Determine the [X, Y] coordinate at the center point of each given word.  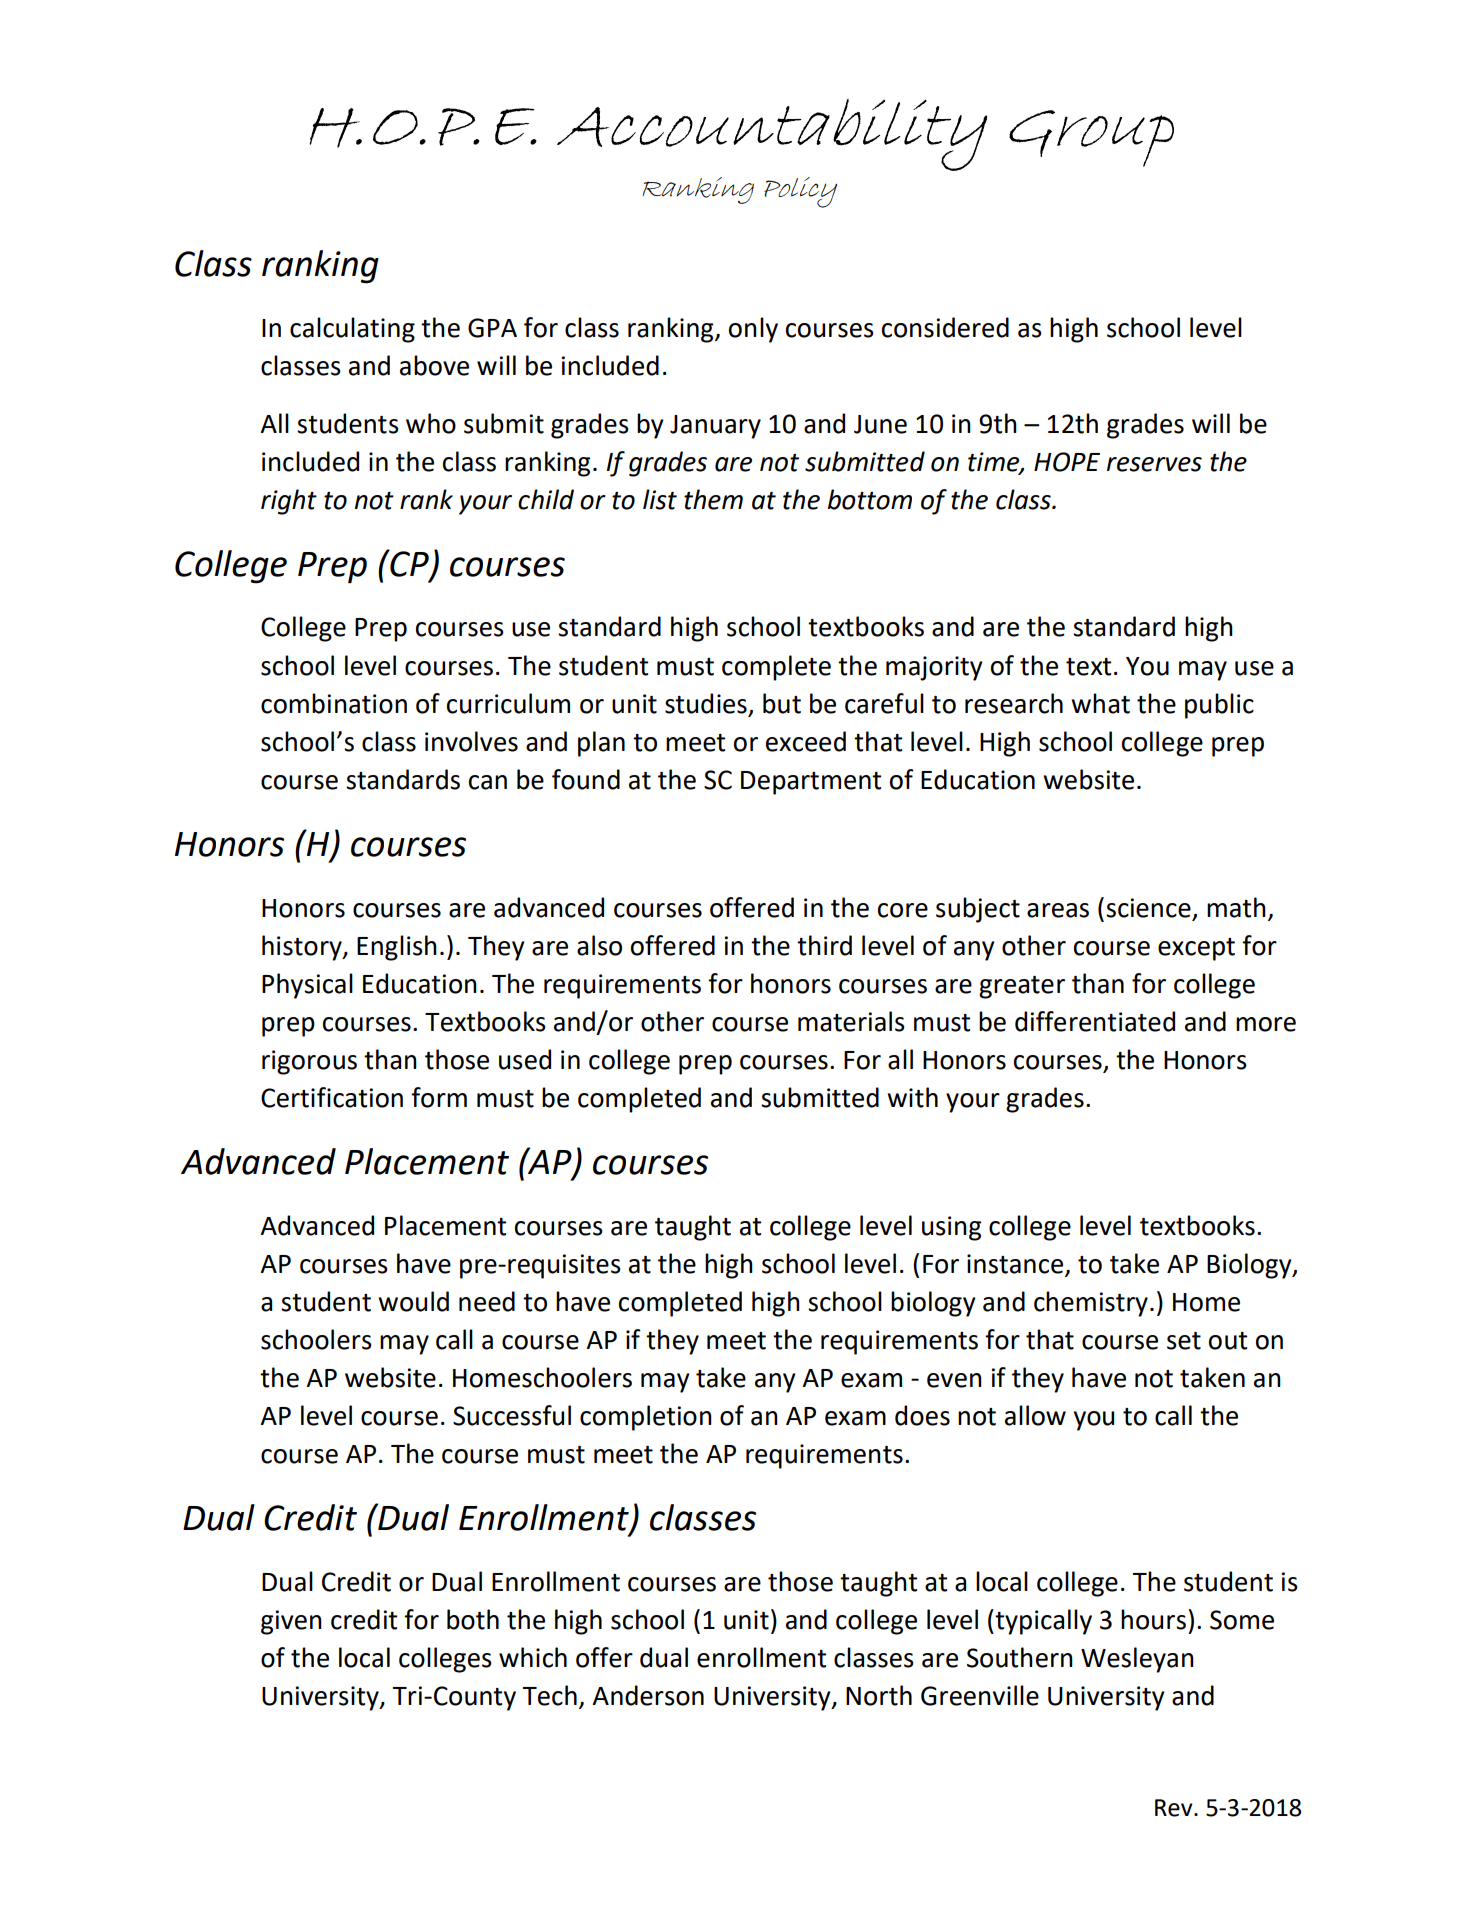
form [439, 1097]
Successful [512, 1415]
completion [646, 1418]
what [1100, 703]
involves [471, 741]
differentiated [1095, 1021]
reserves [1154, 464]
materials [851, 1021]
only [753, 330]
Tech [550, 1695]
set [1184, 1341]
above [434, 365]
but [782, 703]
